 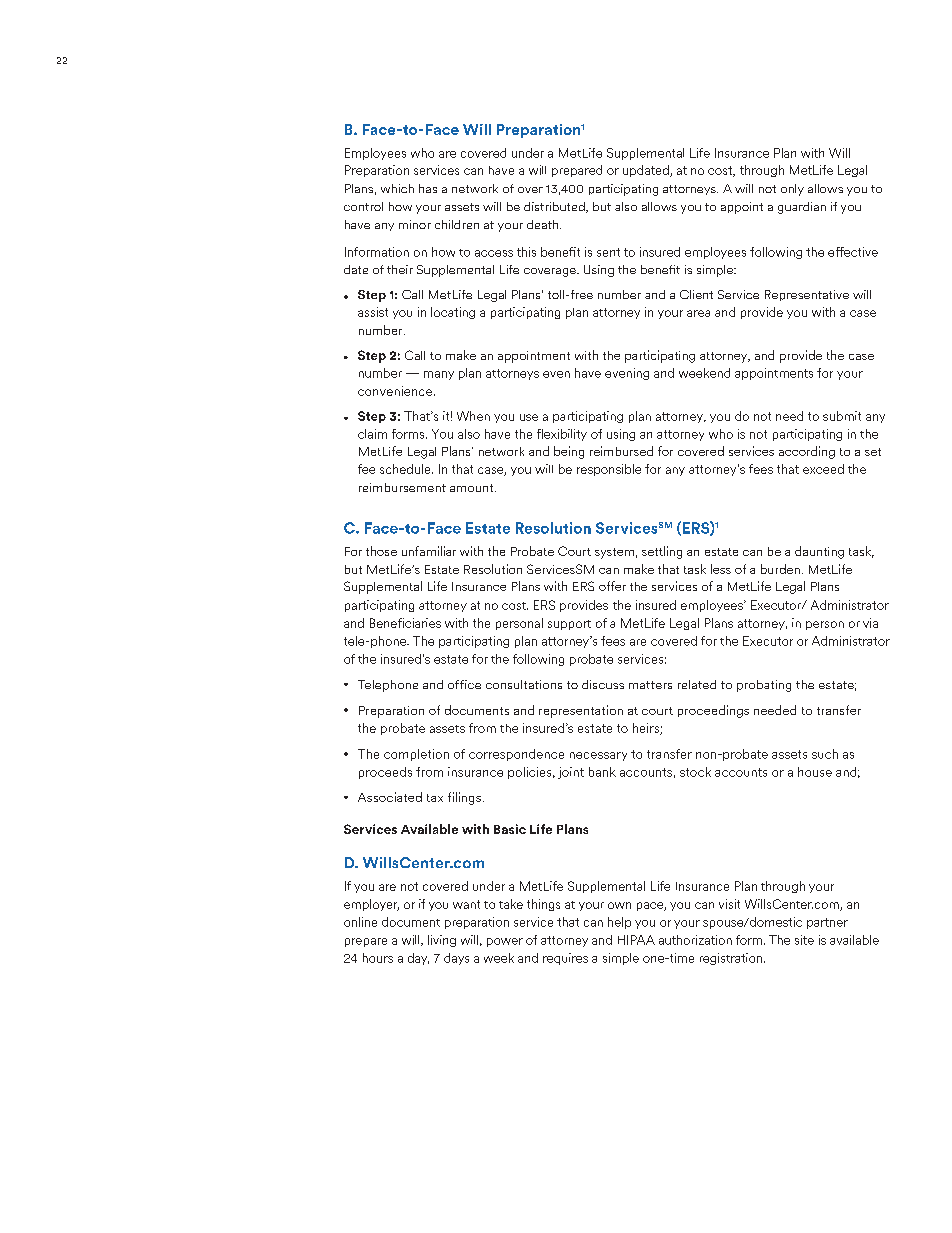 I want to click on completion, so click(x=416, y=755).
